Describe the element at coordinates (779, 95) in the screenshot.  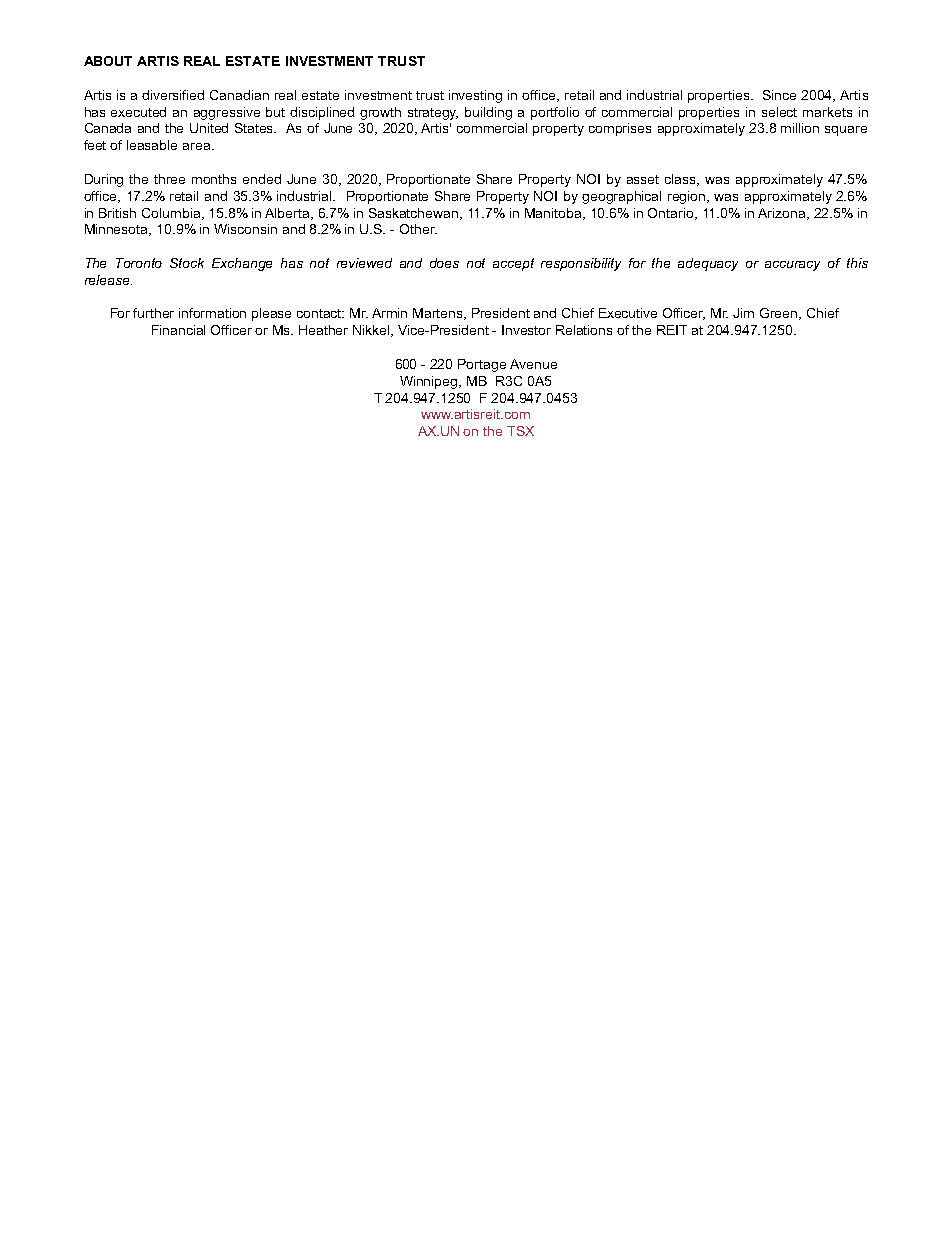
I see `Since` at that location.
